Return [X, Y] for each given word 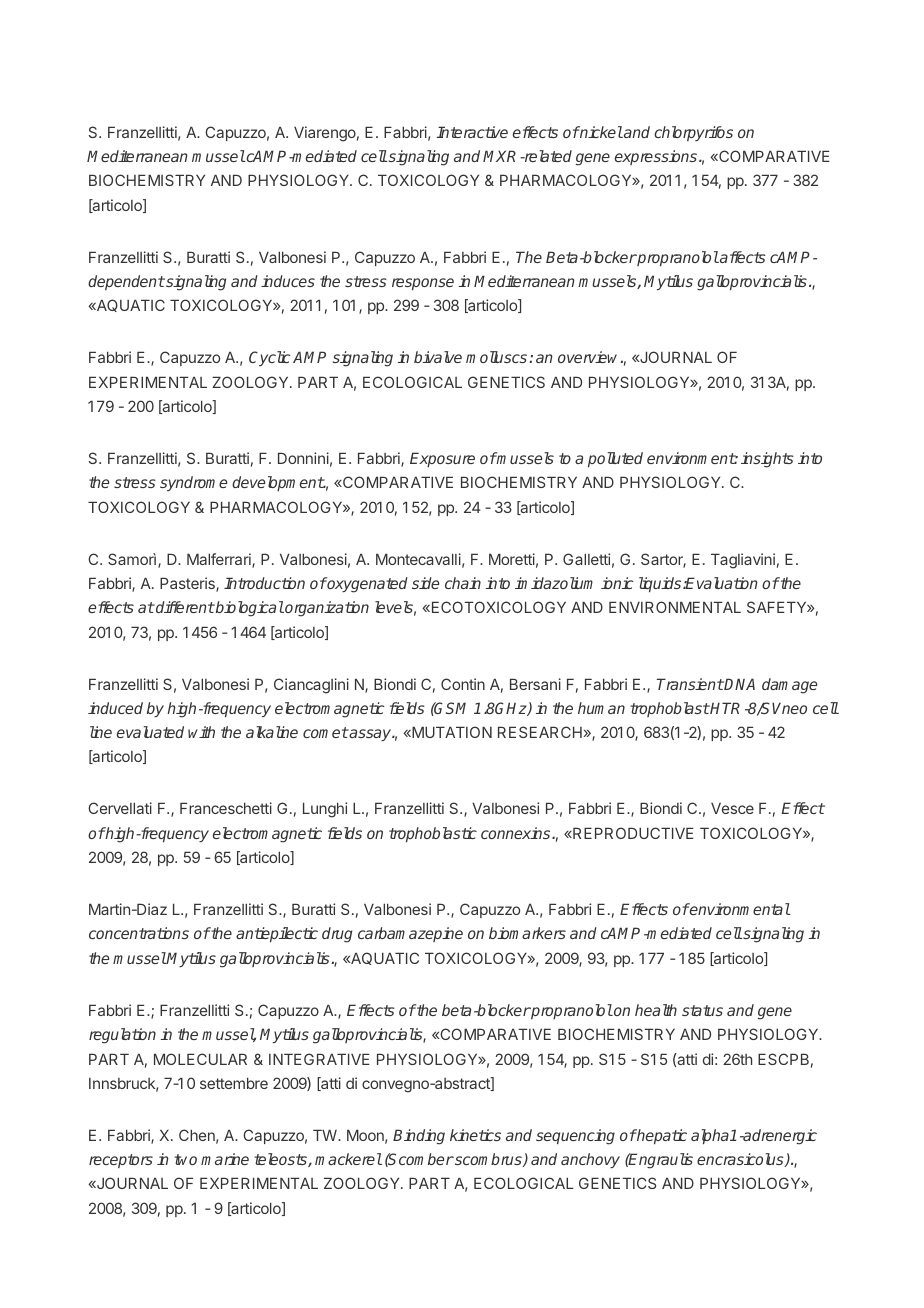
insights [767, 460]
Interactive [472, 132]
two [185, 1159]
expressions [657, 157]
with [201, 732]
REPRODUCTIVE [632, 833]
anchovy [590, 1160]
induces [288, 281]
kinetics [475, 1135]
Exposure [442, 459]
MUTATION [451, 732]
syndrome [193, 483]
